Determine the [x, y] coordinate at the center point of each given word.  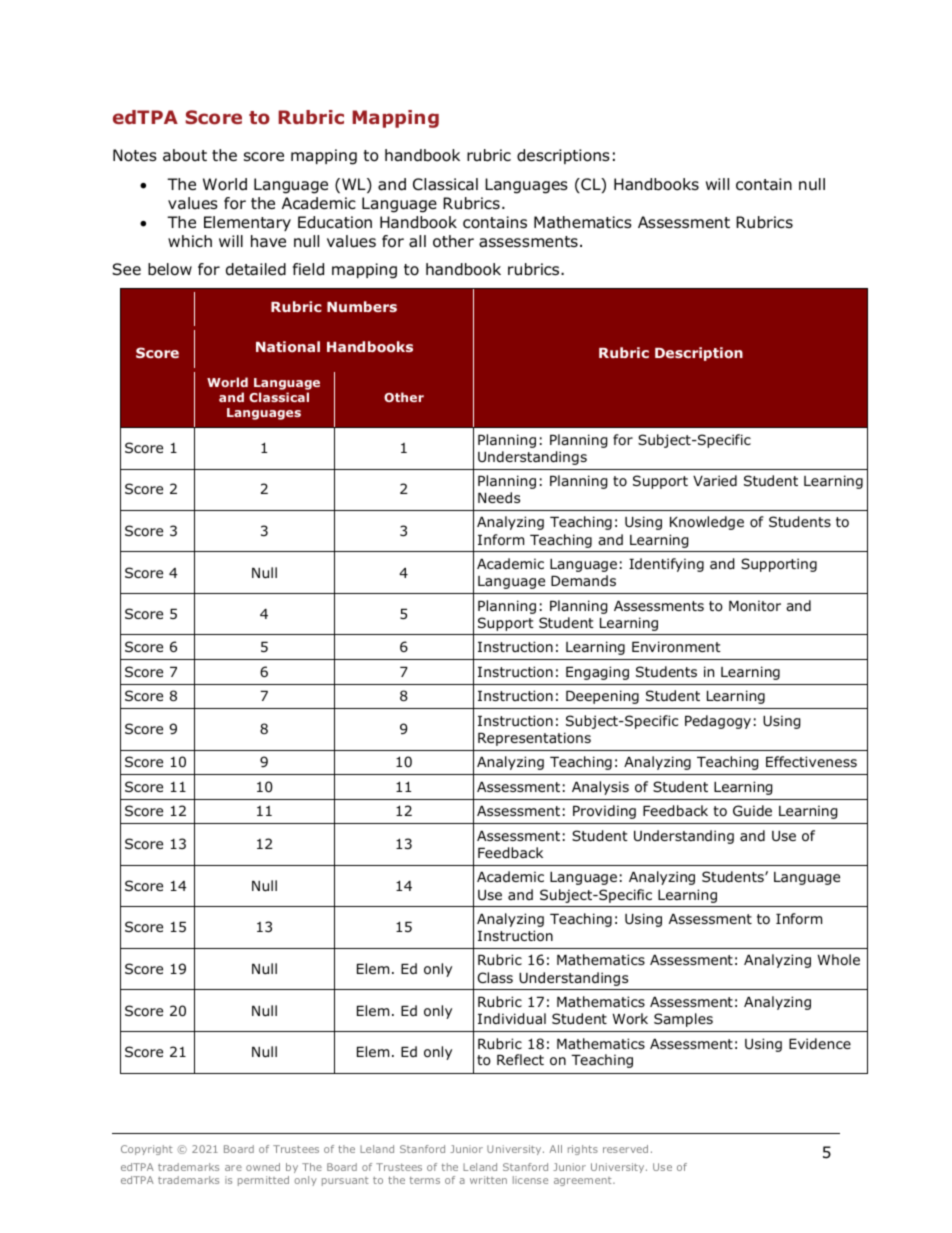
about [185, 155]
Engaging [597, 673]
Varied [715, 480]
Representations [534, 739]
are [233, 1168]
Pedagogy [718, 722]
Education [335, 222]
